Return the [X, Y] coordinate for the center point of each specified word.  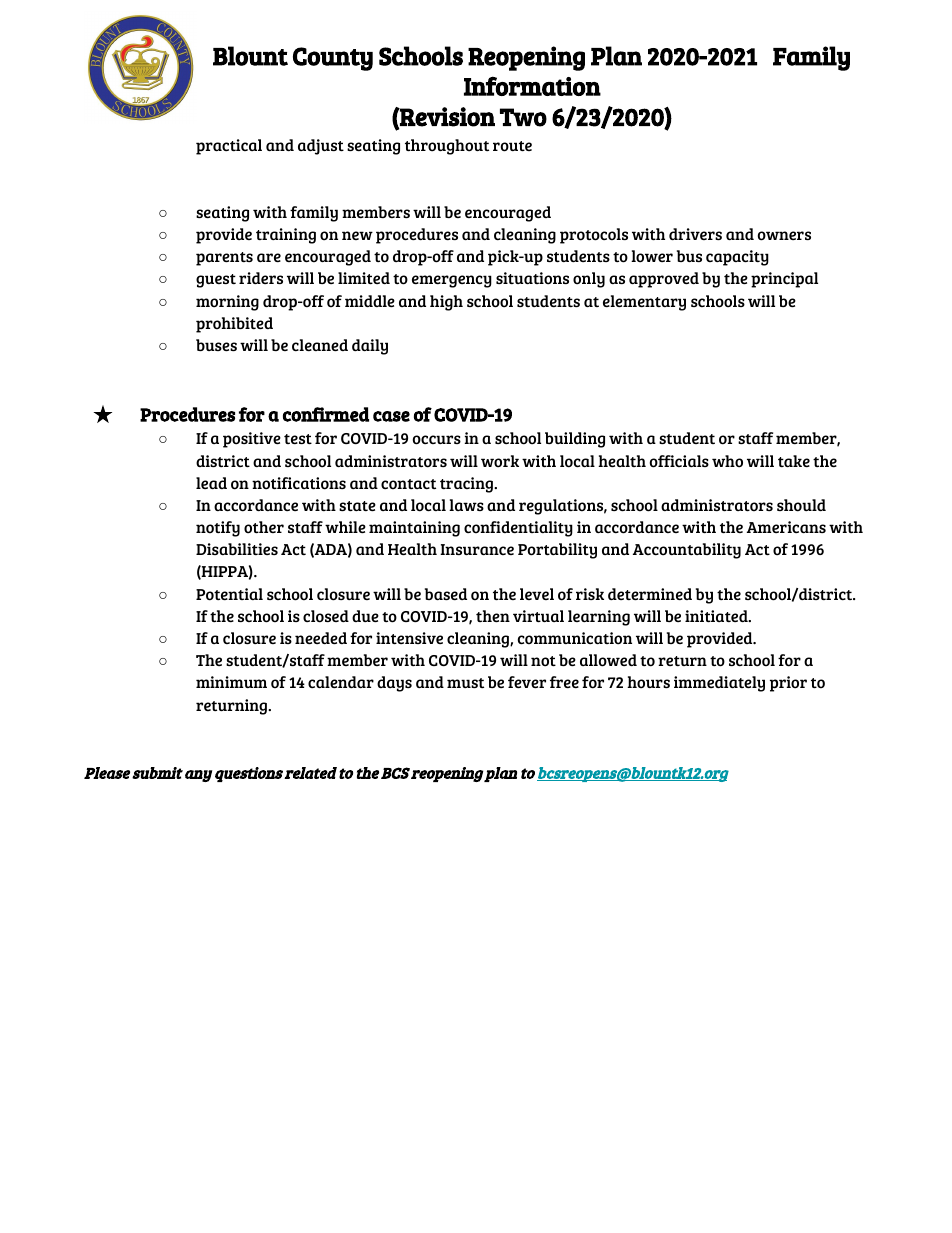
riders [261, 278]
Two [523, 117]
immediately [719, 684]
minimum [231, 682]
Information [532, 86]
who [727, 461]
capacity [737, 258]
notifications [299, 483]
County [333, 59]
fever [527, 682]
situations [532, 278]
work [500, 461]
